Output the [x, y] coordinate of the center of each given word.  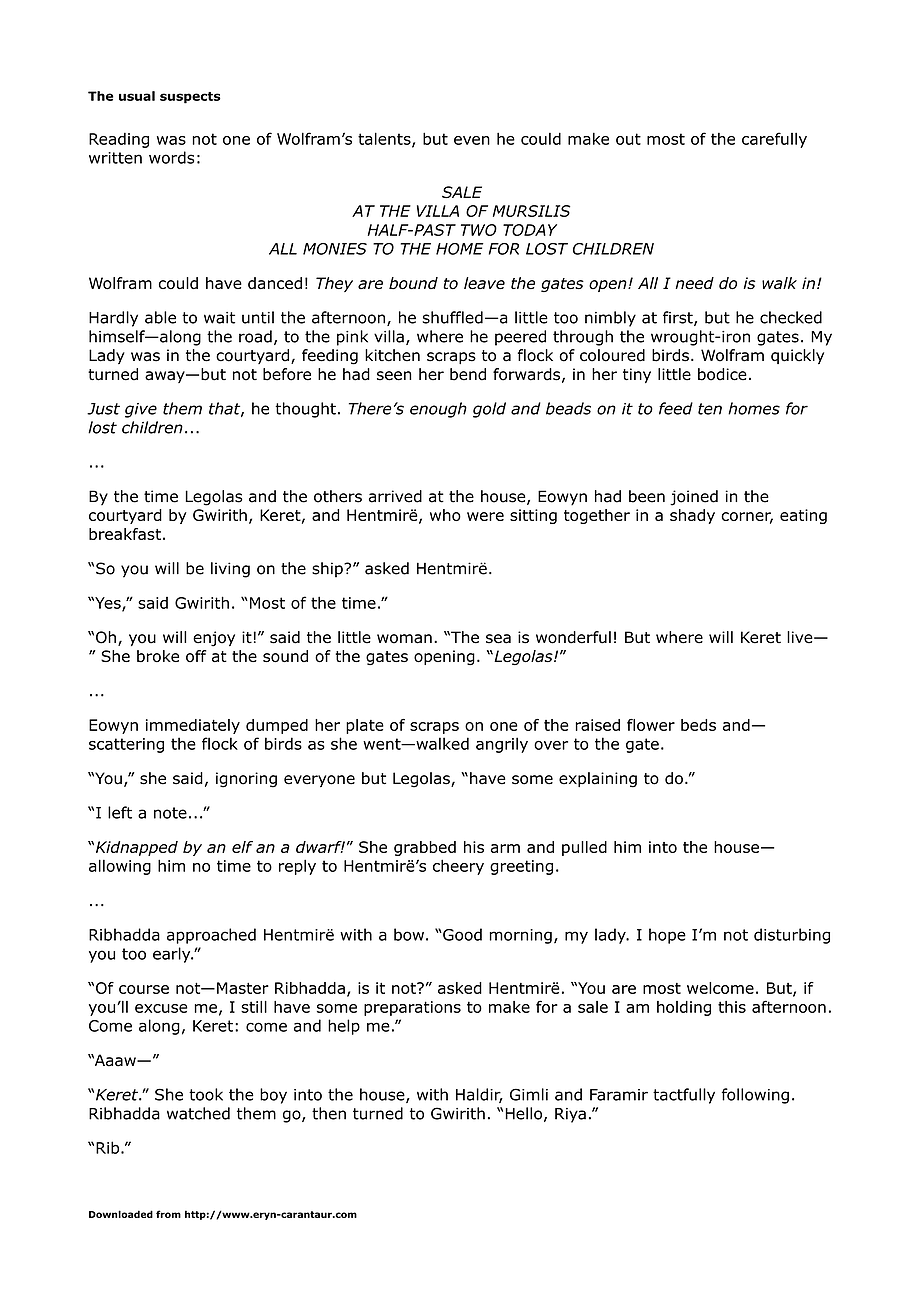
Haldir [479, 1095]
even [472, 140]
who [445, 515]
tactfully [684, 1096]
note [170, 813]
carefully [774, 140]
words [171, 157]
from [168, 1214]
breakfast [125, 534]
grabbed [425, 848]
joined [694, 498]
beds [698, 725]
